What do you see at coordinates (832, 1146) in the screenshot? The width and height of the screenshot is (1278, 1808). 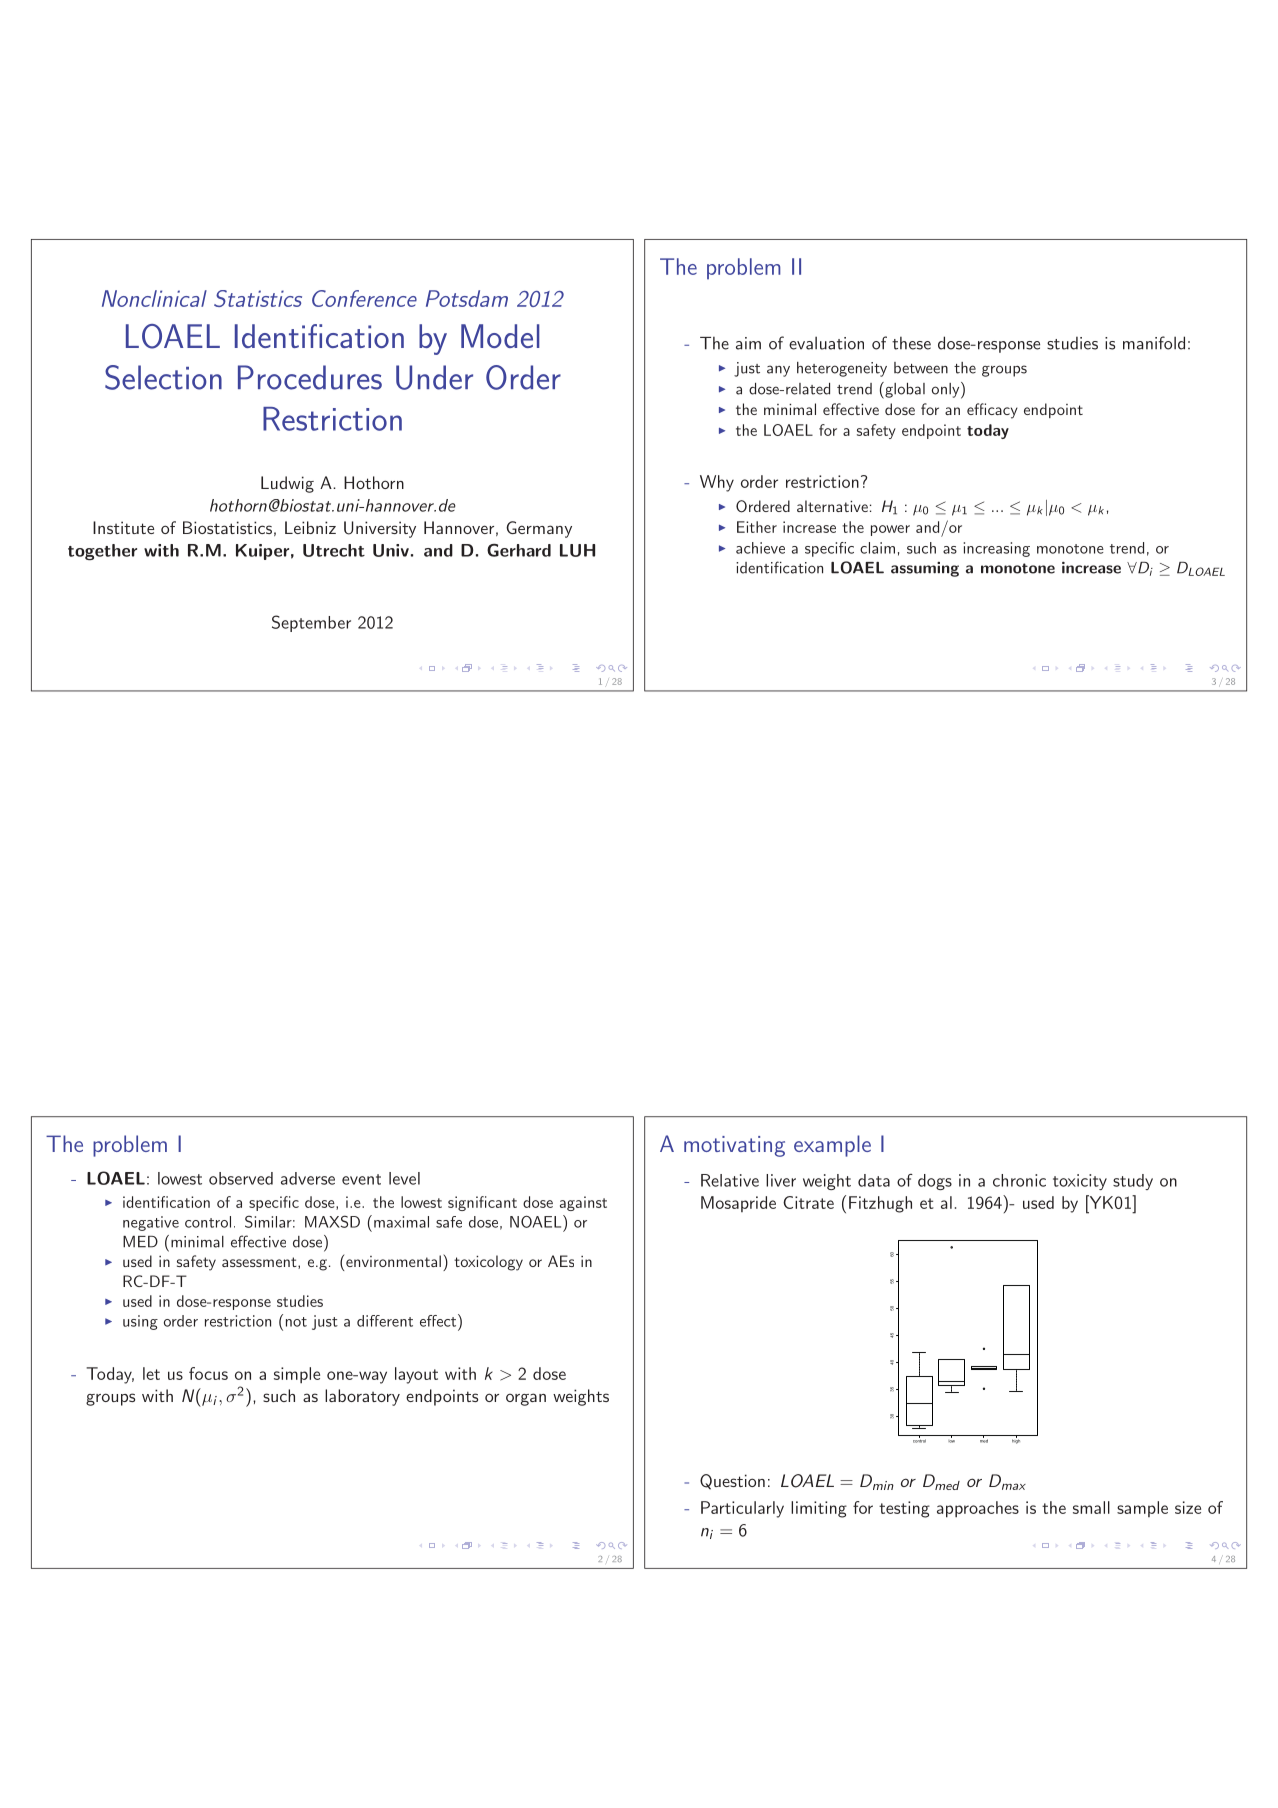 I see `example` at bounding box center [832, 1146].
